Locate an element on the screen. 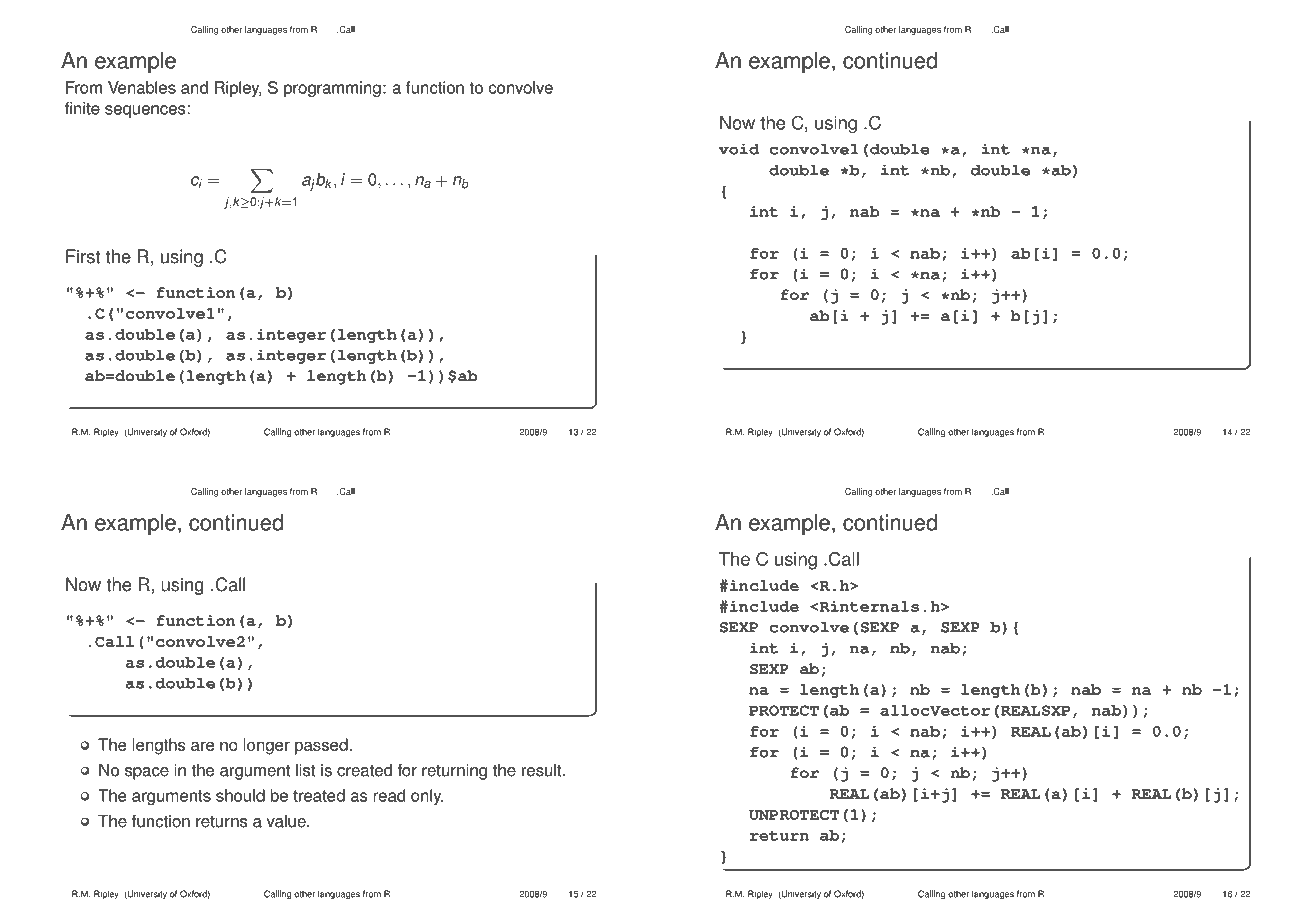 The width and height of the screenshot is (1308, 924). programming is located at coordinates (332, 89).
